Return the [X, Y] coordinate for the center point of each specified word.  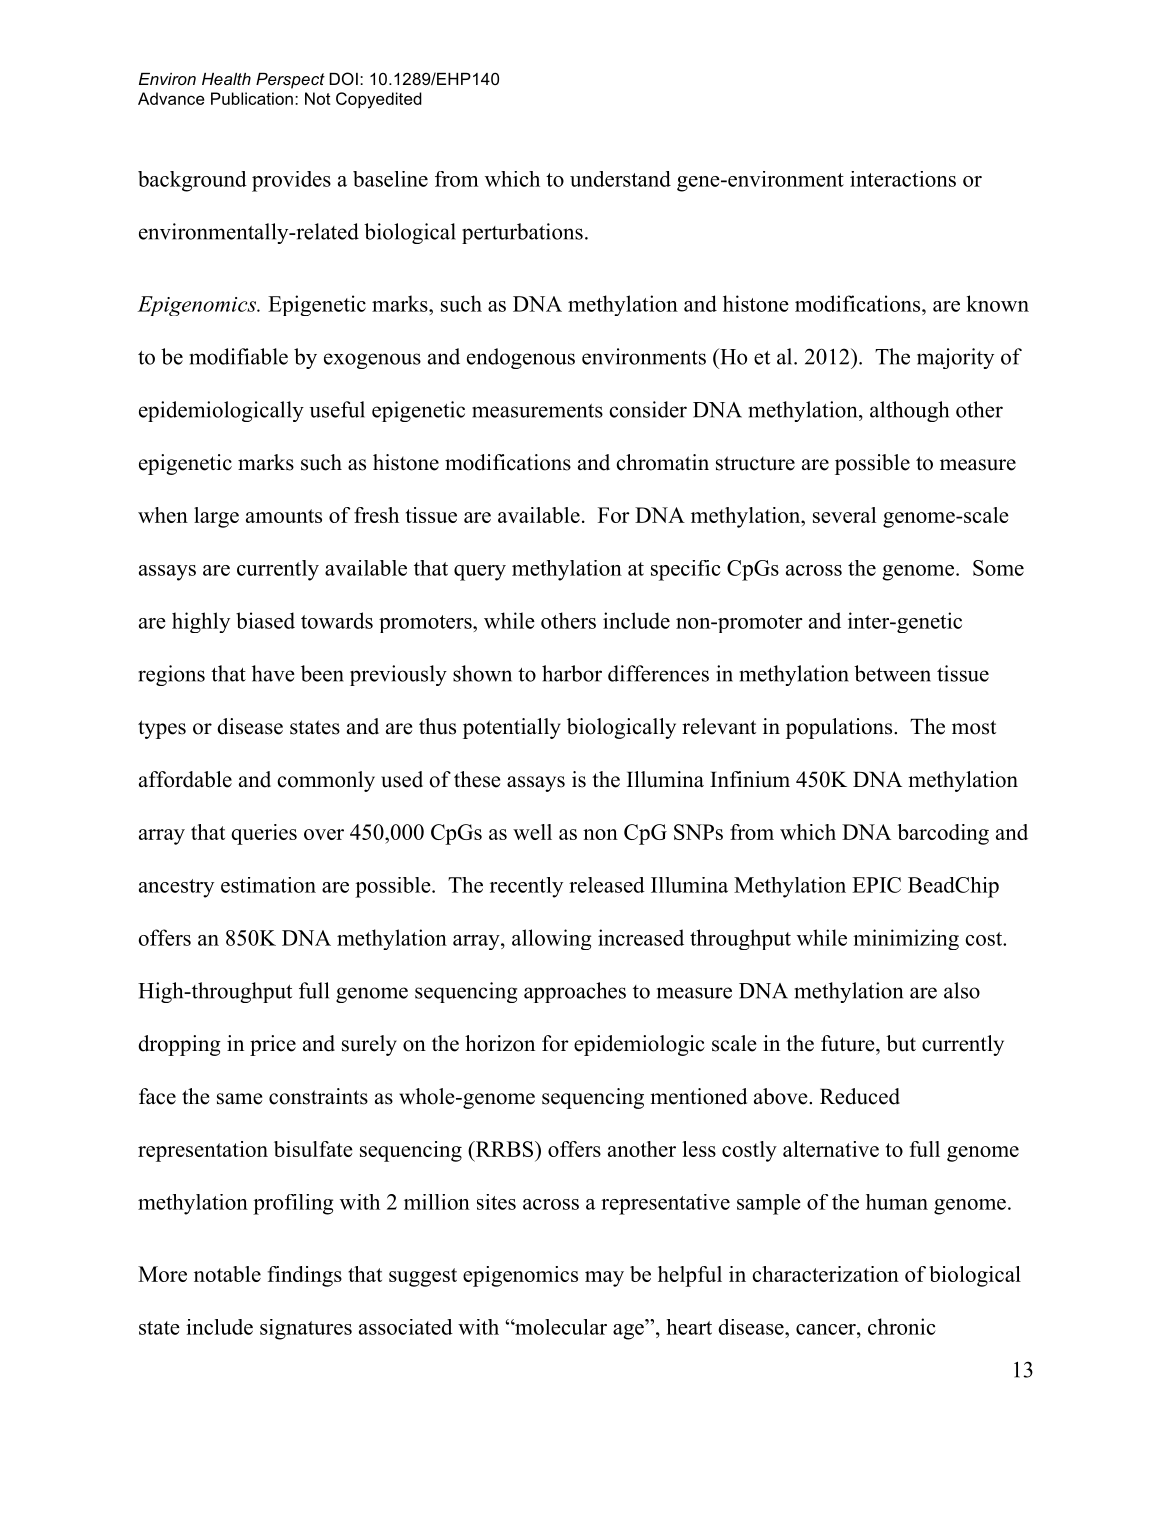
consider [648, 409]
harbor [572, 673]
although [909, 411]
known [997, 303]
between [892, 673]
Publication [252, 98]
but [901, 1043]
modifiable [239, 356]
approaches [575, 992]
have [273, 673]
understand [620, 179]
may [604, 1279]
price [273, 1045]
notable [227, 1274]
